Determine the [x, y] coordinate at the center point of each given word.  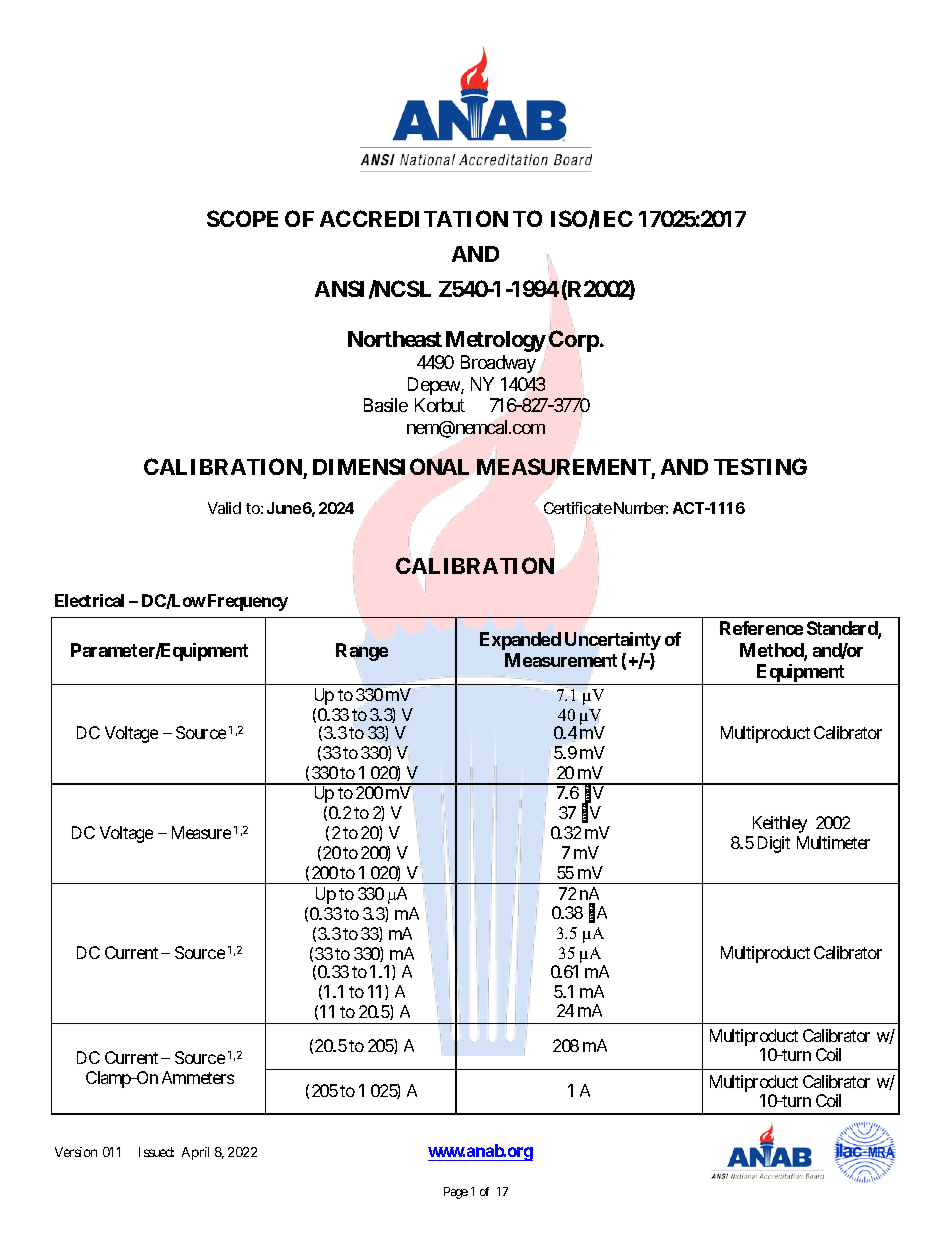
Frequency [248, 602]
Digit [774, 844]
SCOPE [242, 218]
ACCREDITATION [414, 218]
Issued [156, 1152]
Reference [761, 628]
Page [456, 1193]
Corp [574, 341]
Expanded [520, 641]
